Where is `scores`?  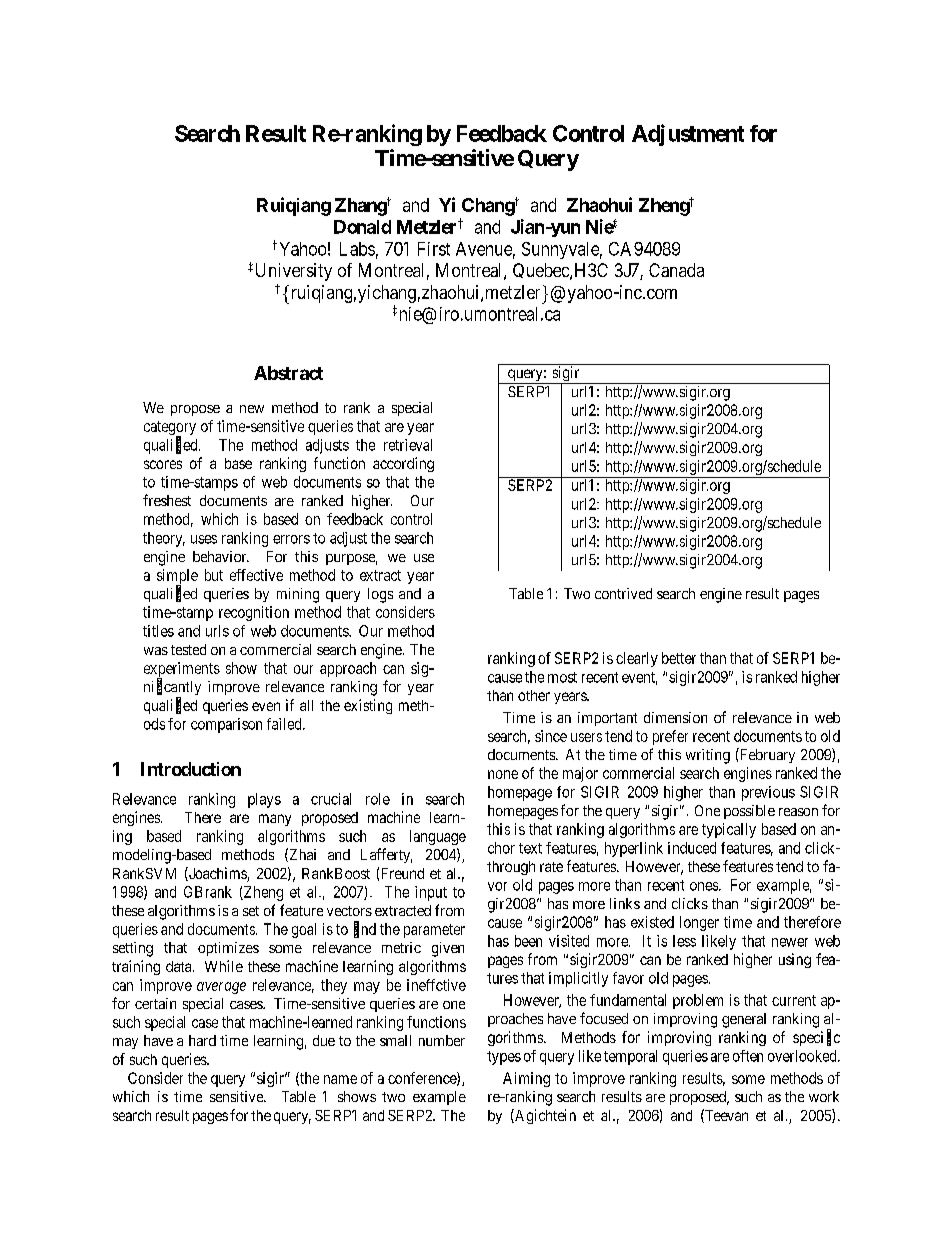 scores is located at coordinates (163, 464).
